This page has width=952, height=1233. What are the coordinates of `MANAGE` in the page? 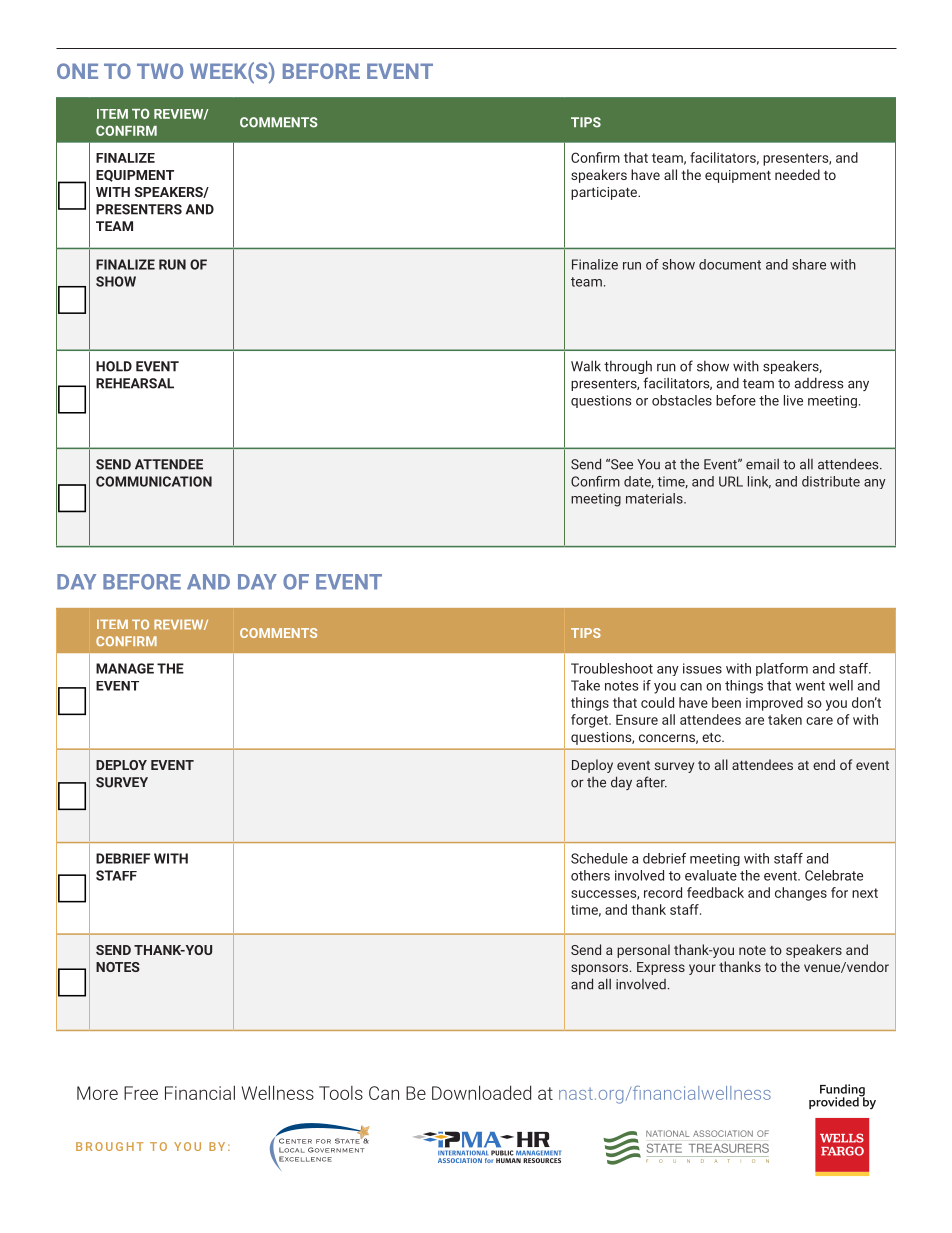 It's located at (125, 668).
